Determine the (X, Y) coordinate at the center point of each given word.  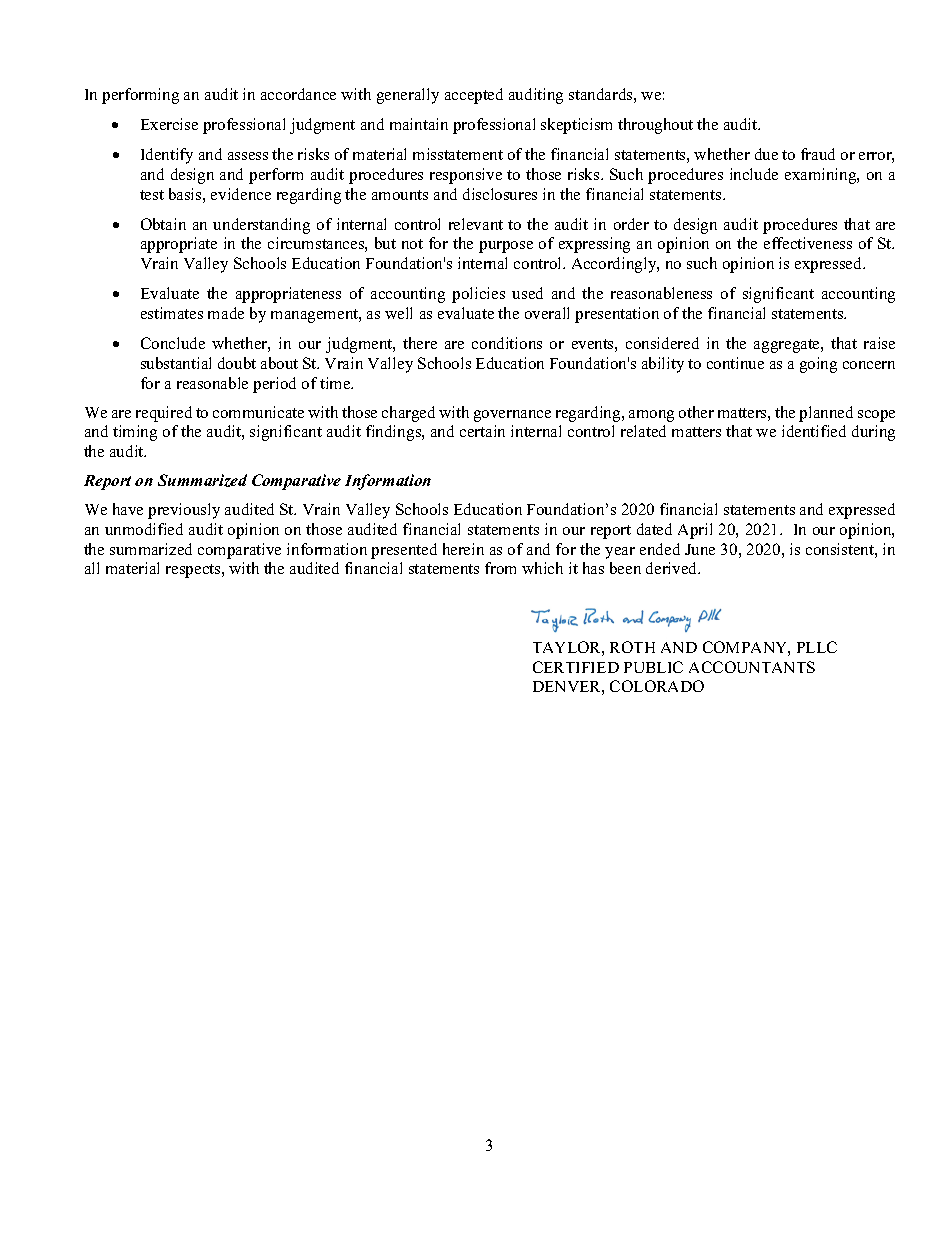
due (766, 154)
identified (814, 431)
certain (482, 431)
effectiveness (808, 243)
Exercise (169, 124)
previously (184, 511)
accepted (474, 96)
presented (404, 551)
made (226, 313)
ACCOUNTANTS (752, 667)
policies (478, 295)
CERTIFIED (576, 667)
